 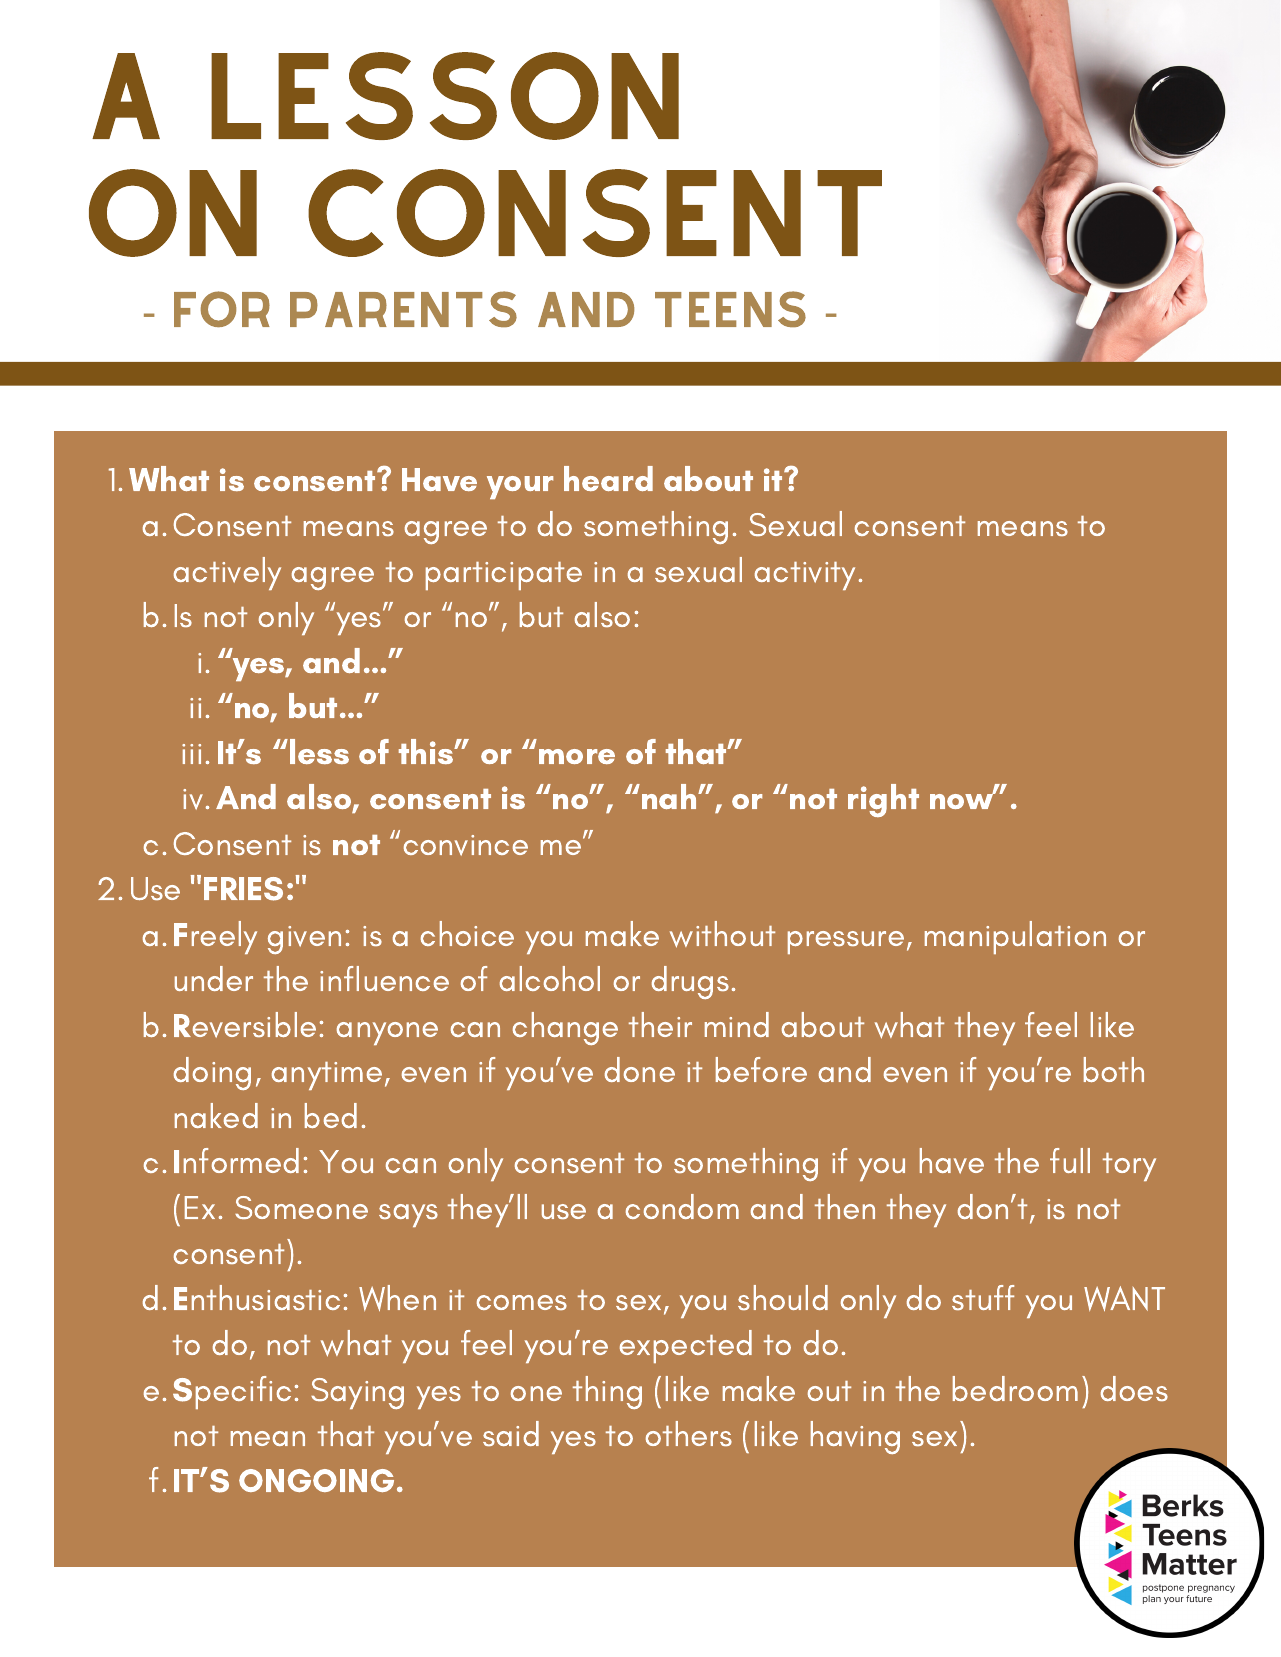 I want to click on TEENS, so click(x=730, y=309).
